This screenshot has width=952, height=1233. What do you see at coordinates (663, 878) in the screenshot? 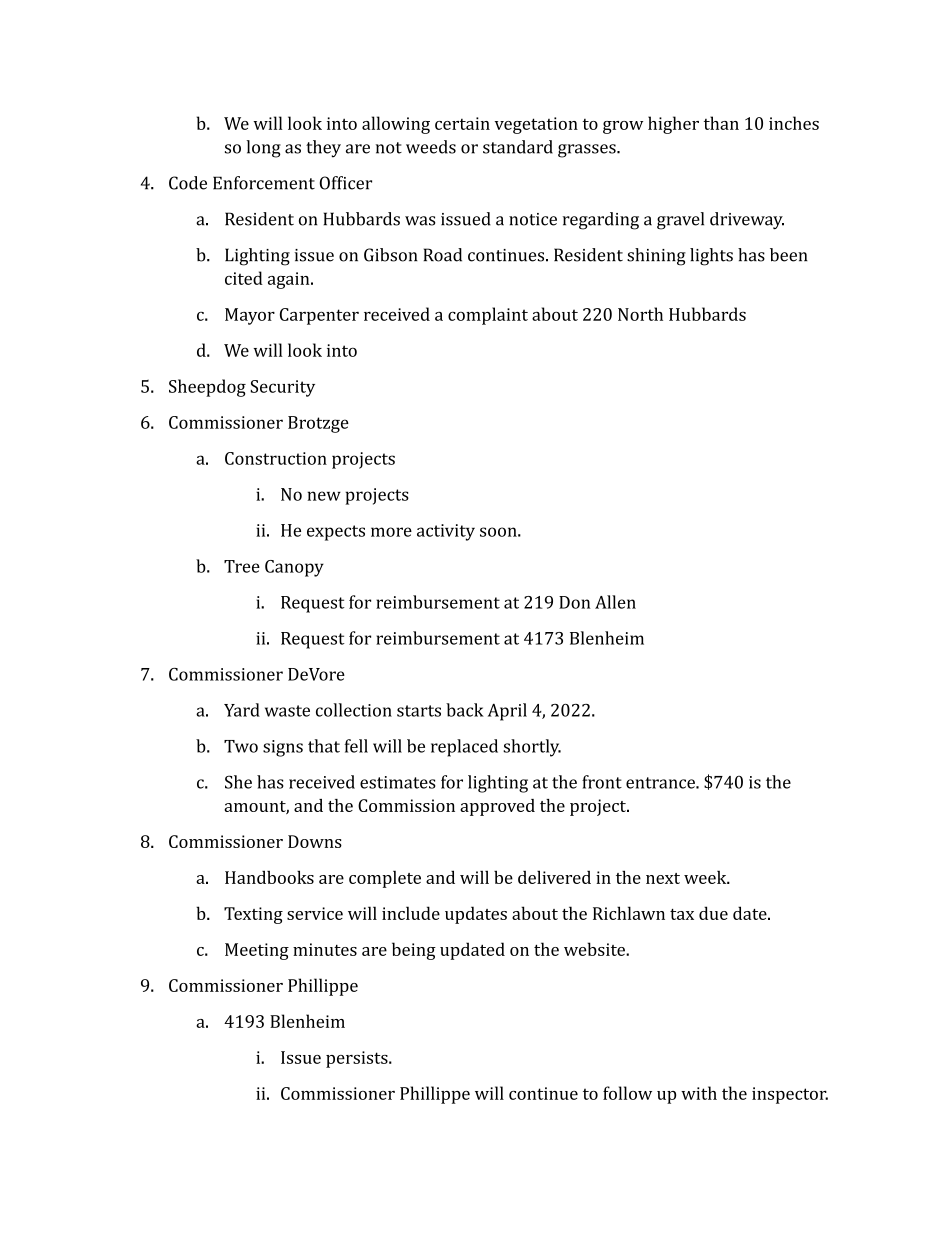
I see `next` at bounding box center [663, 878].
